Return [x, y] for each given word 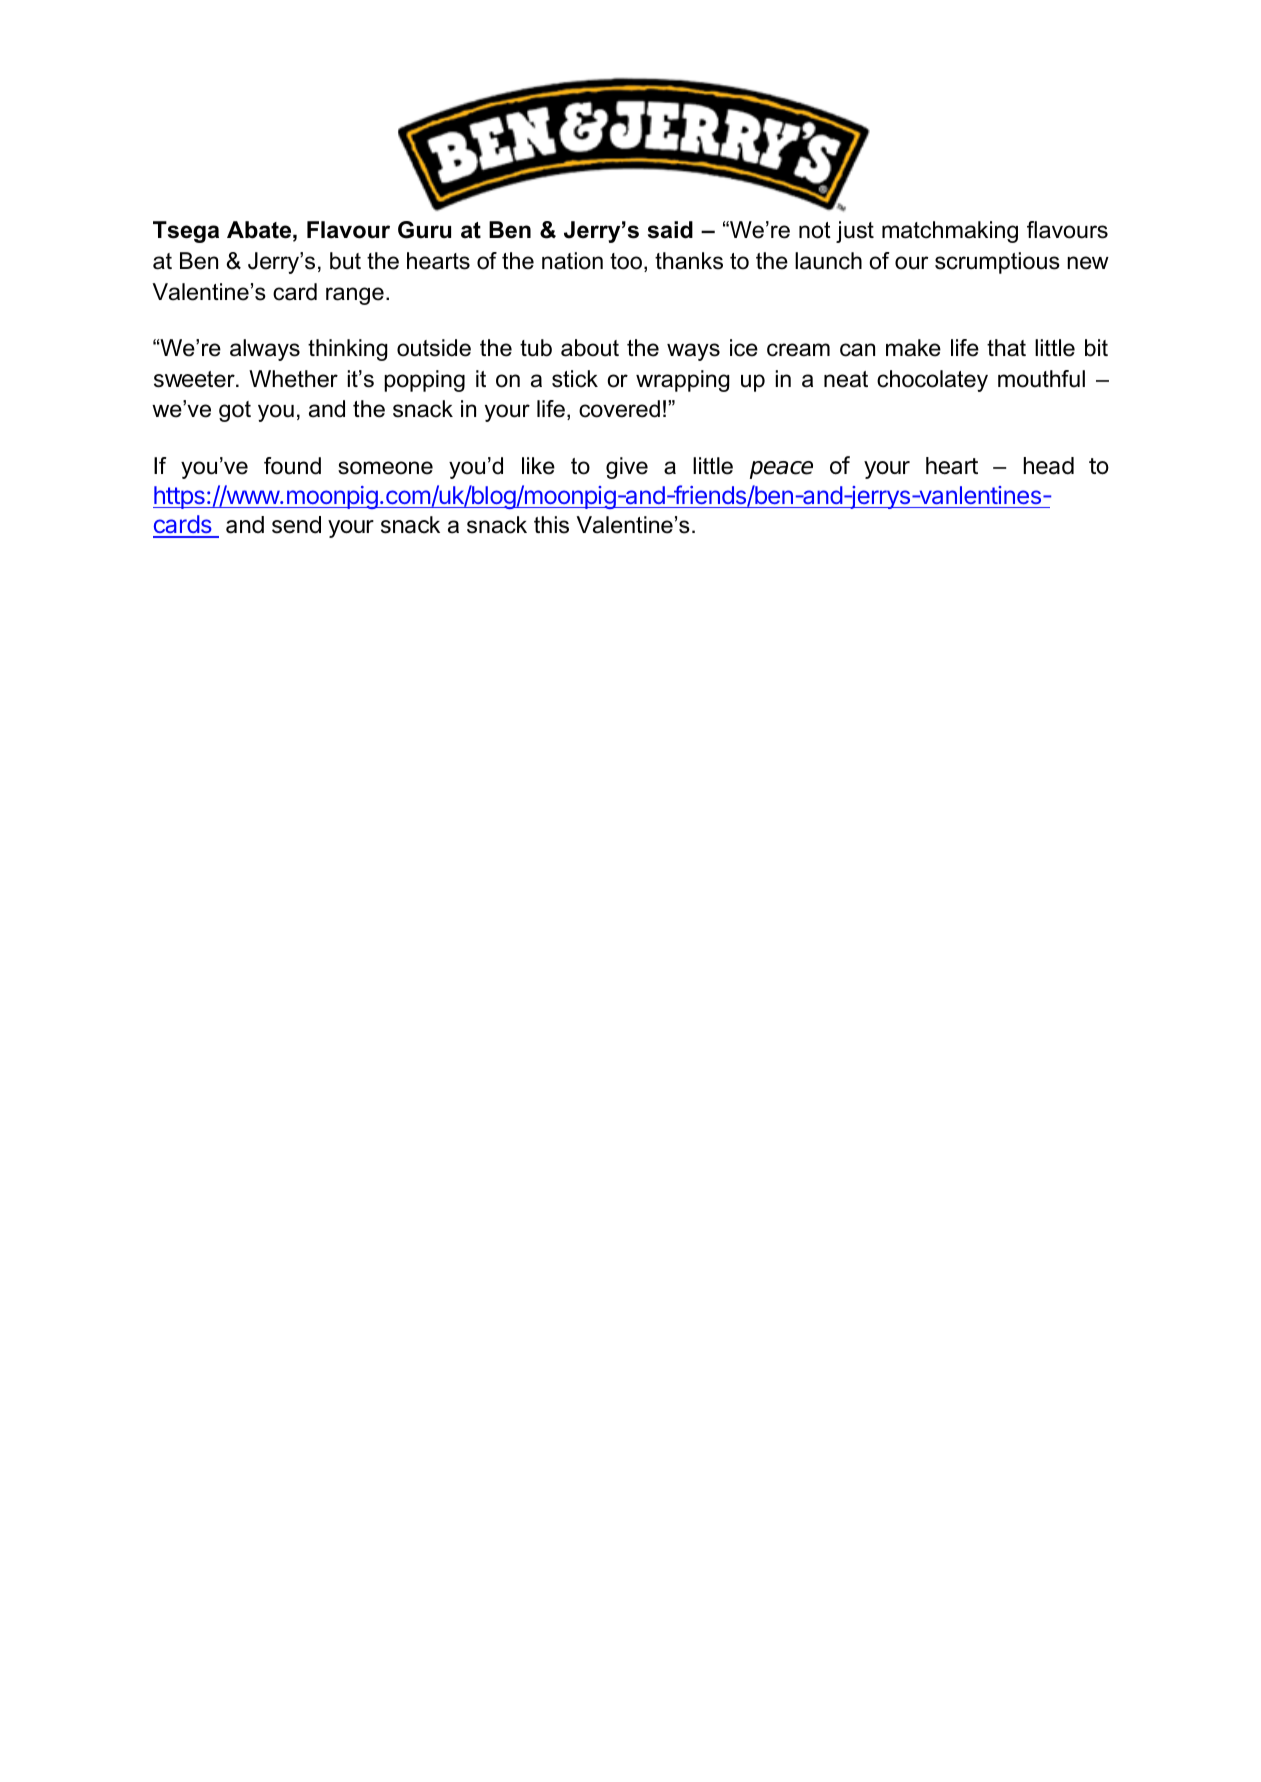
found [292, 466]
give [627, 468]
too [626, 261]
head [1049, 466]
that [1006, 348]
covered [619, 409]
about [590, 348]
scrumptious [997, 263]
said [670, 230]
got [235, 411]
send [296, 525]
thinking [347, 350]
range [355, 296]
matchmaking [950, 232]
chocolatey [932, 381]
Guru [424, 230]
